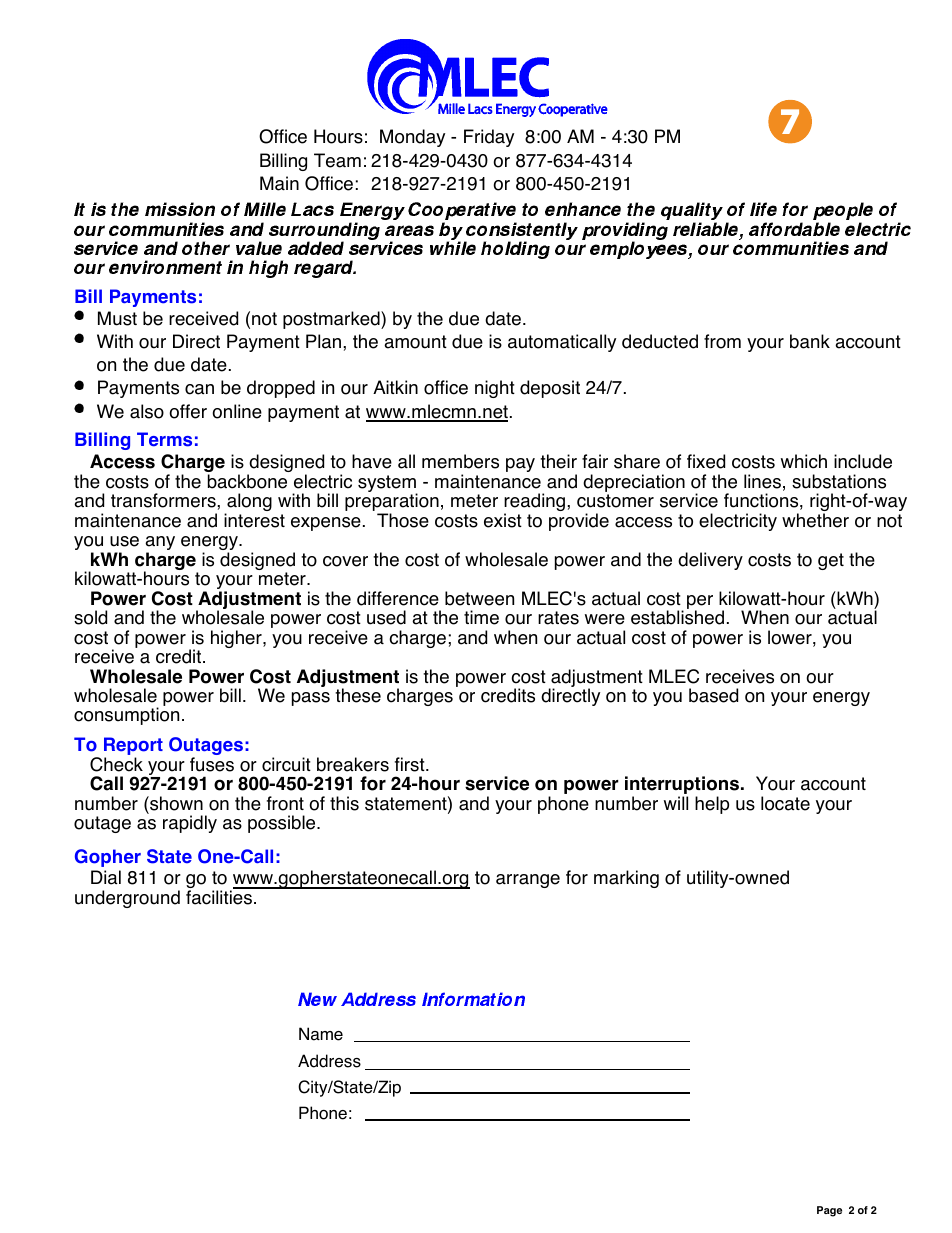 The image size is (952, 1233). I want to click on locate, so click(785, 803).
